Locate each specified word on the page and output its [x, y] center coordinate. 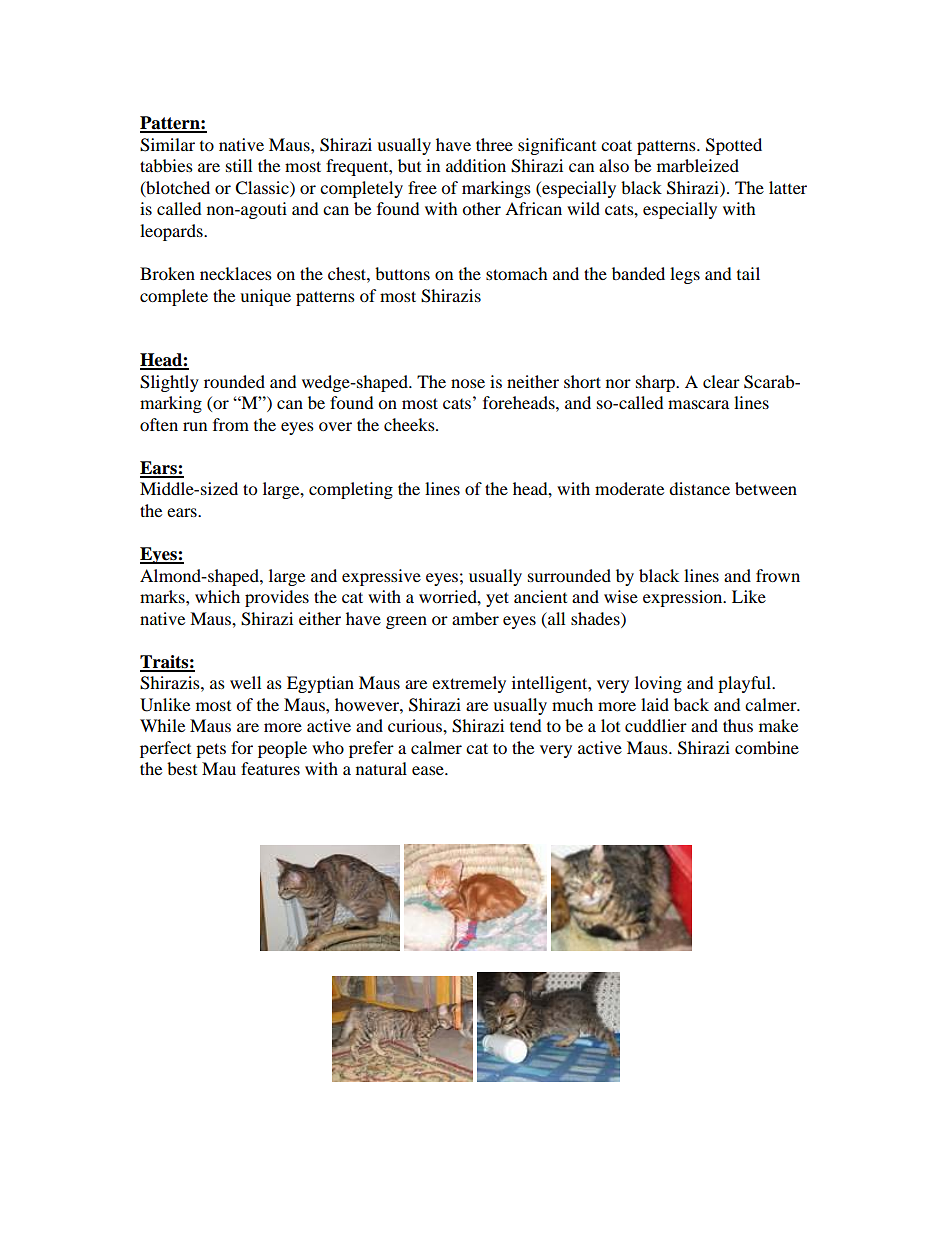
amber [475, 618]
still [239, 165]
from [231, 424]
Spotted [734, 146]
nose [468, 383]
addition [476, 165]
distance [699, 488]
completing [351, 490]
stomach [517, 273]
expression [684, 598]
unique [265, 297]
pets [211, 750]
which [217, 596]
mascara [698, 404]
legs [685, 275]
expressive [381, 577]
